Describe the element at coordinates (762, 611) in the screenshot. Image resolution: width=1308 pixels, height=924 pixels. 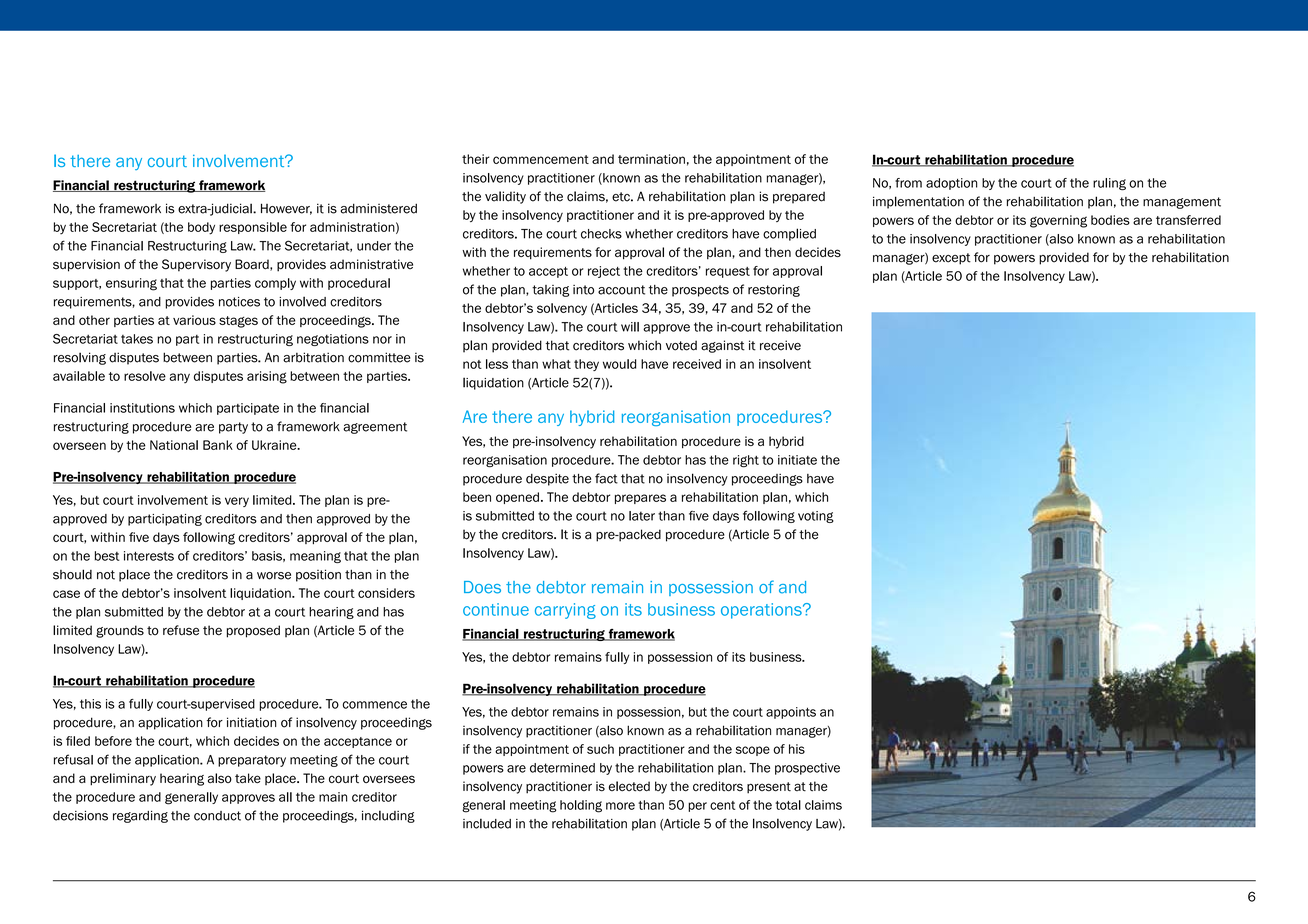
I see `operations` at that location.
